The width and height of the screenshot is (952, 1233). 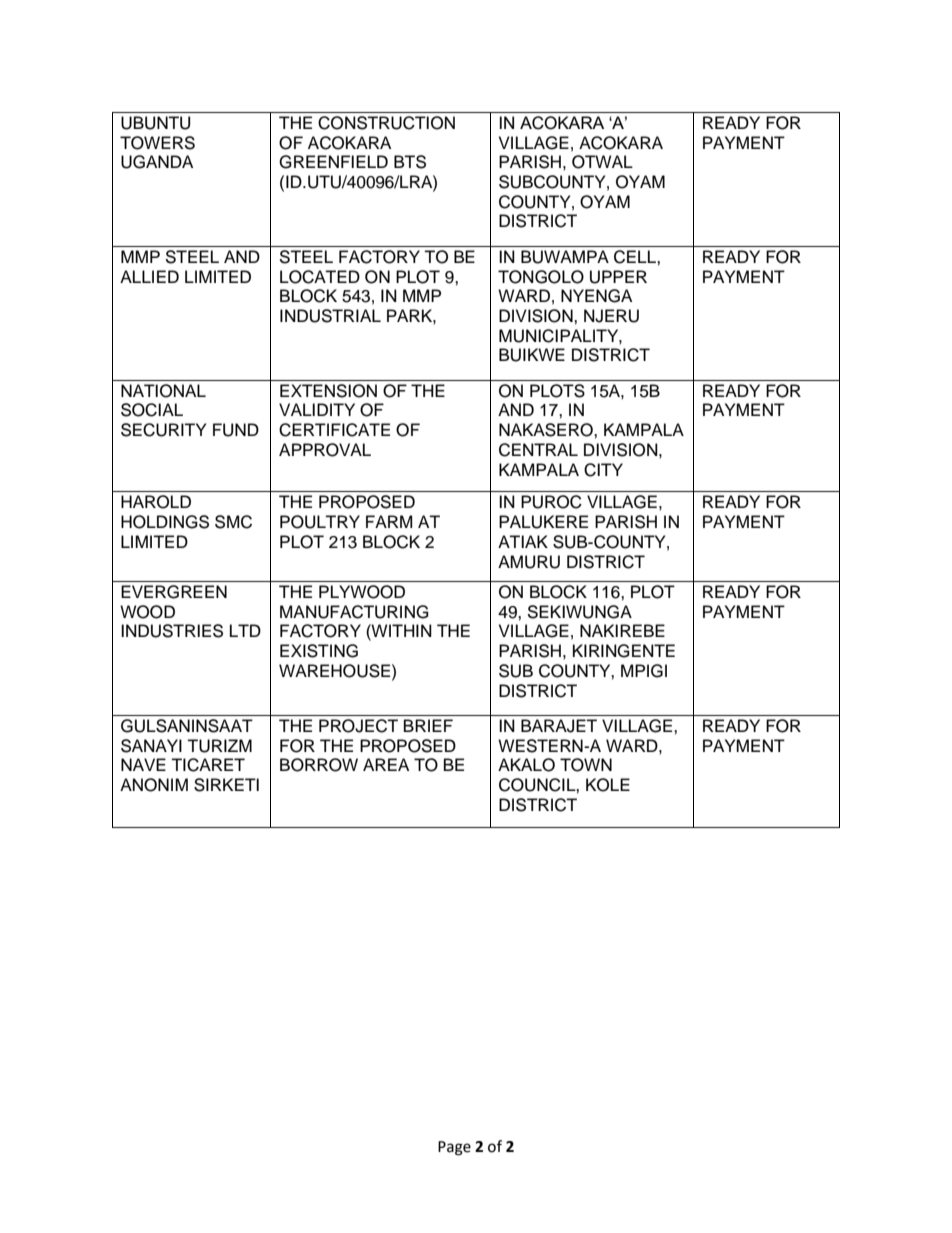 I want to click on TOWN, so click(x=586, y=765).
